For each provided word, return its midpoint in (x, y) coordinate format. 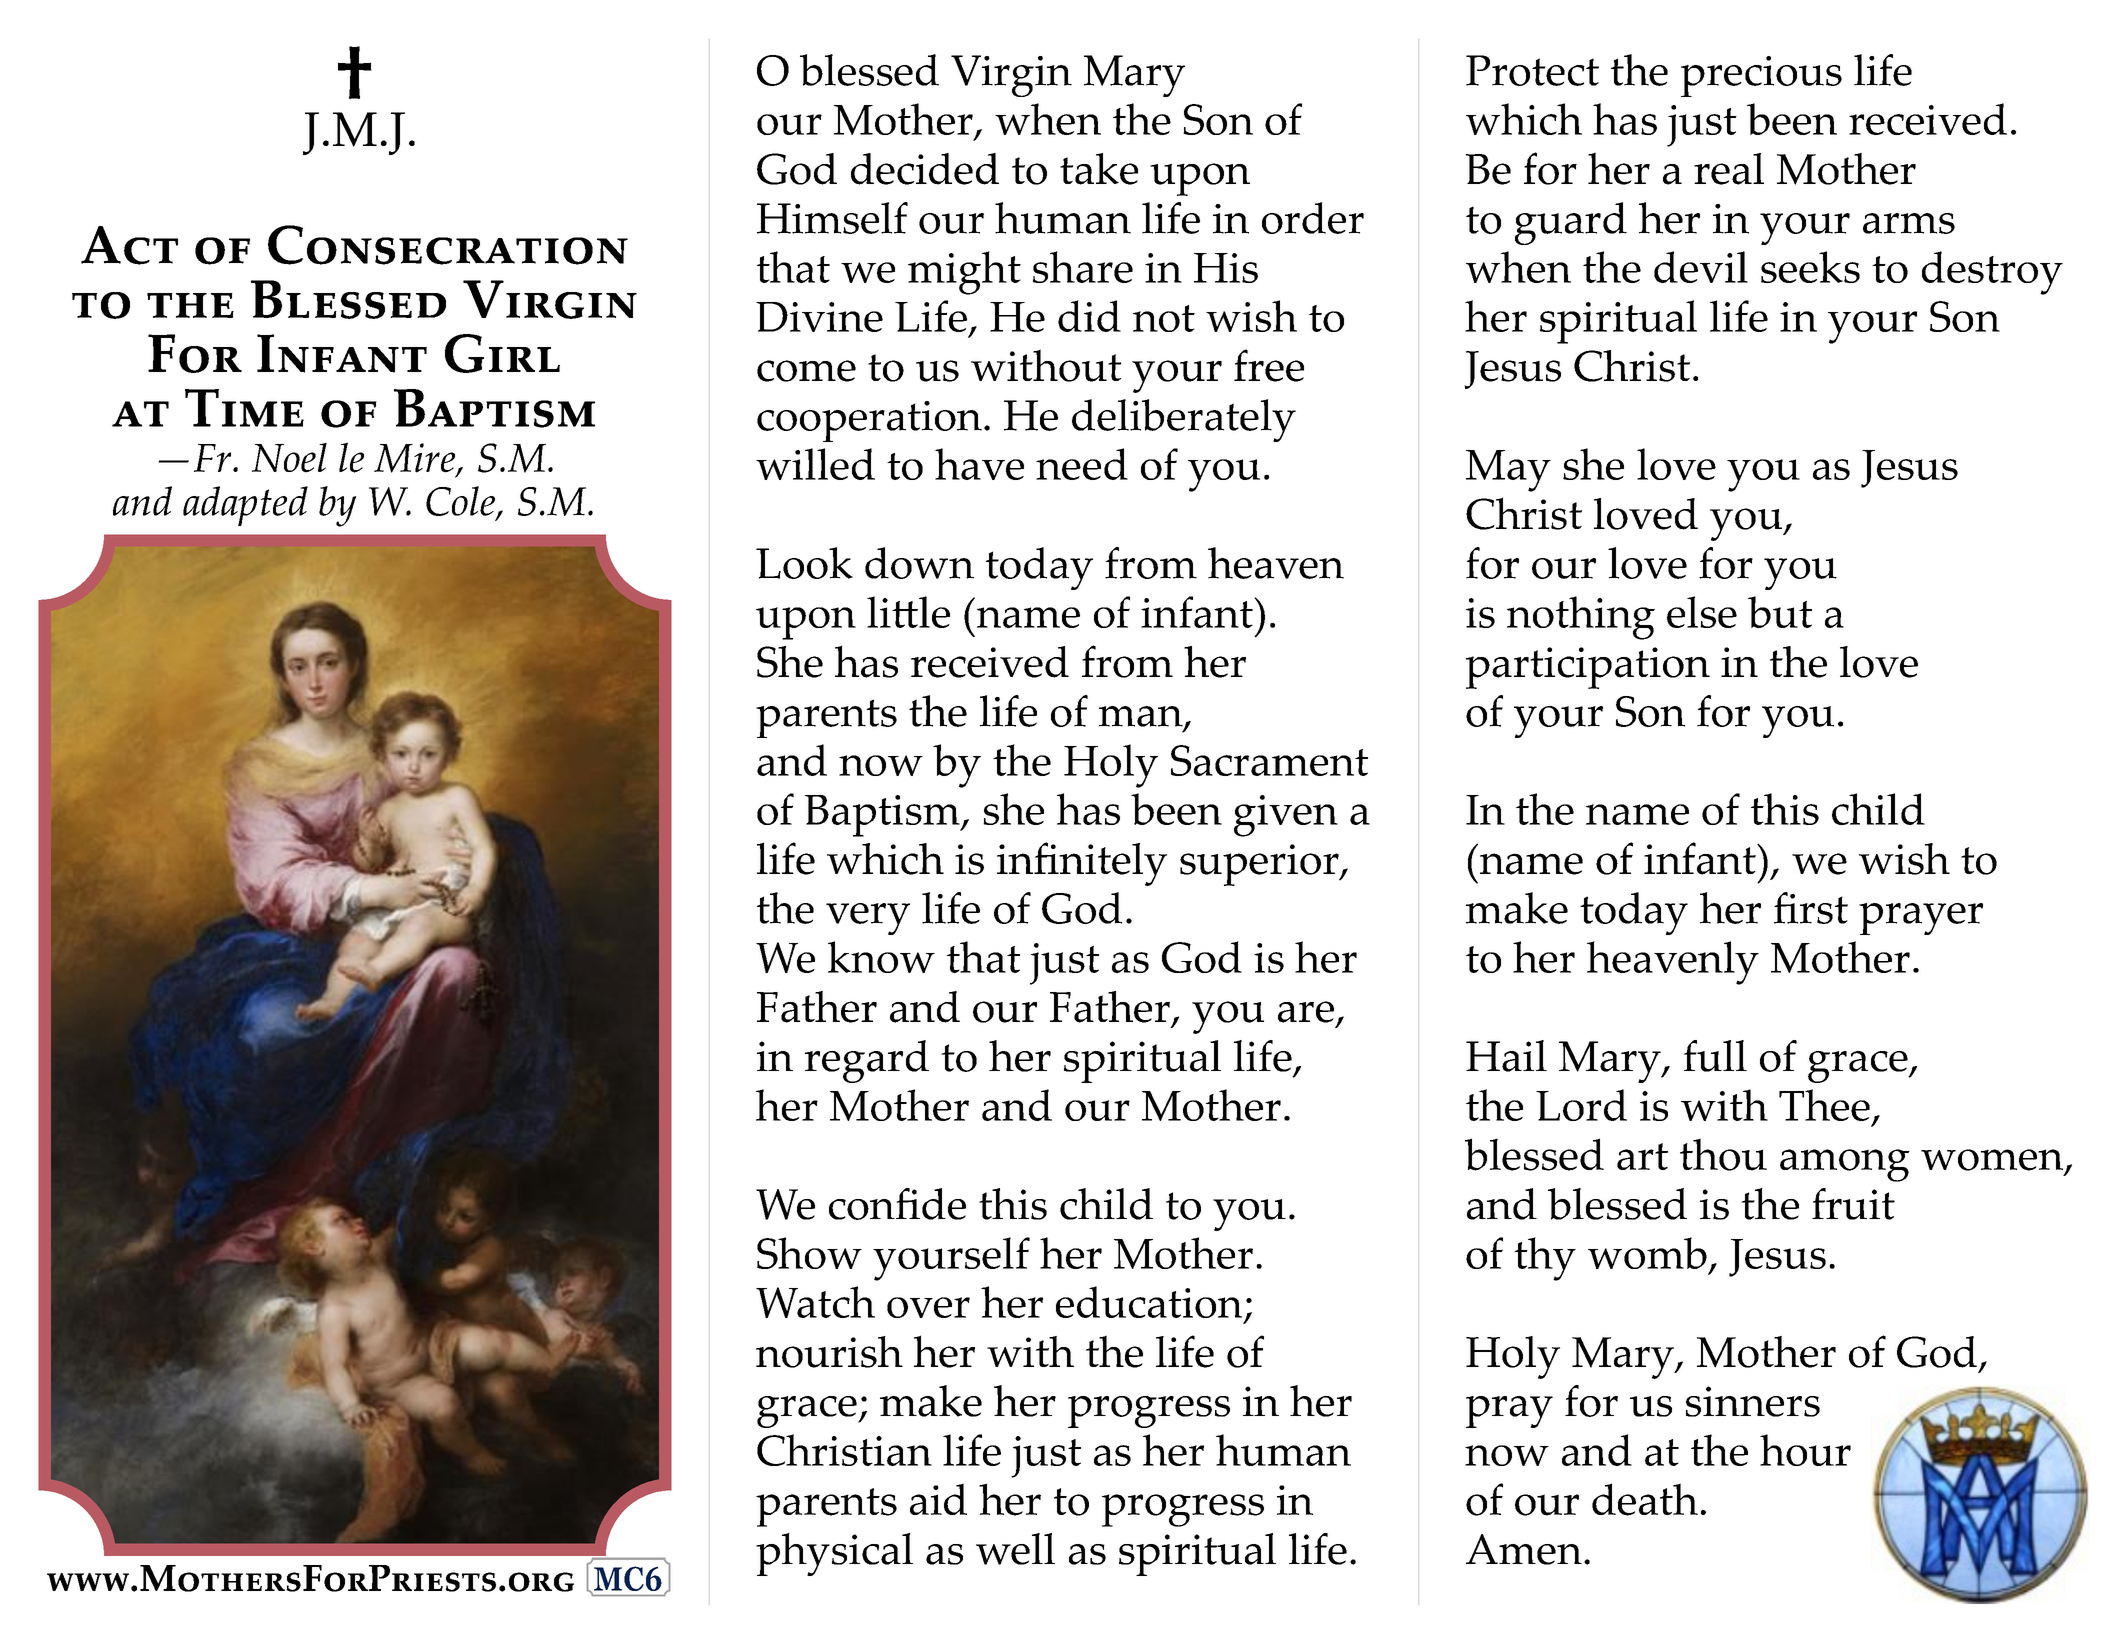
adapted (245, 506)
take (1099, 169)
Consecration (448, 245)
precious (1761, 76)
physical (834, 1554)
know (881, 957)
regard (867, 1061)
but (1780, 612)
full (1715, 1056)
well (1015, 1549)
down (919, 563)
